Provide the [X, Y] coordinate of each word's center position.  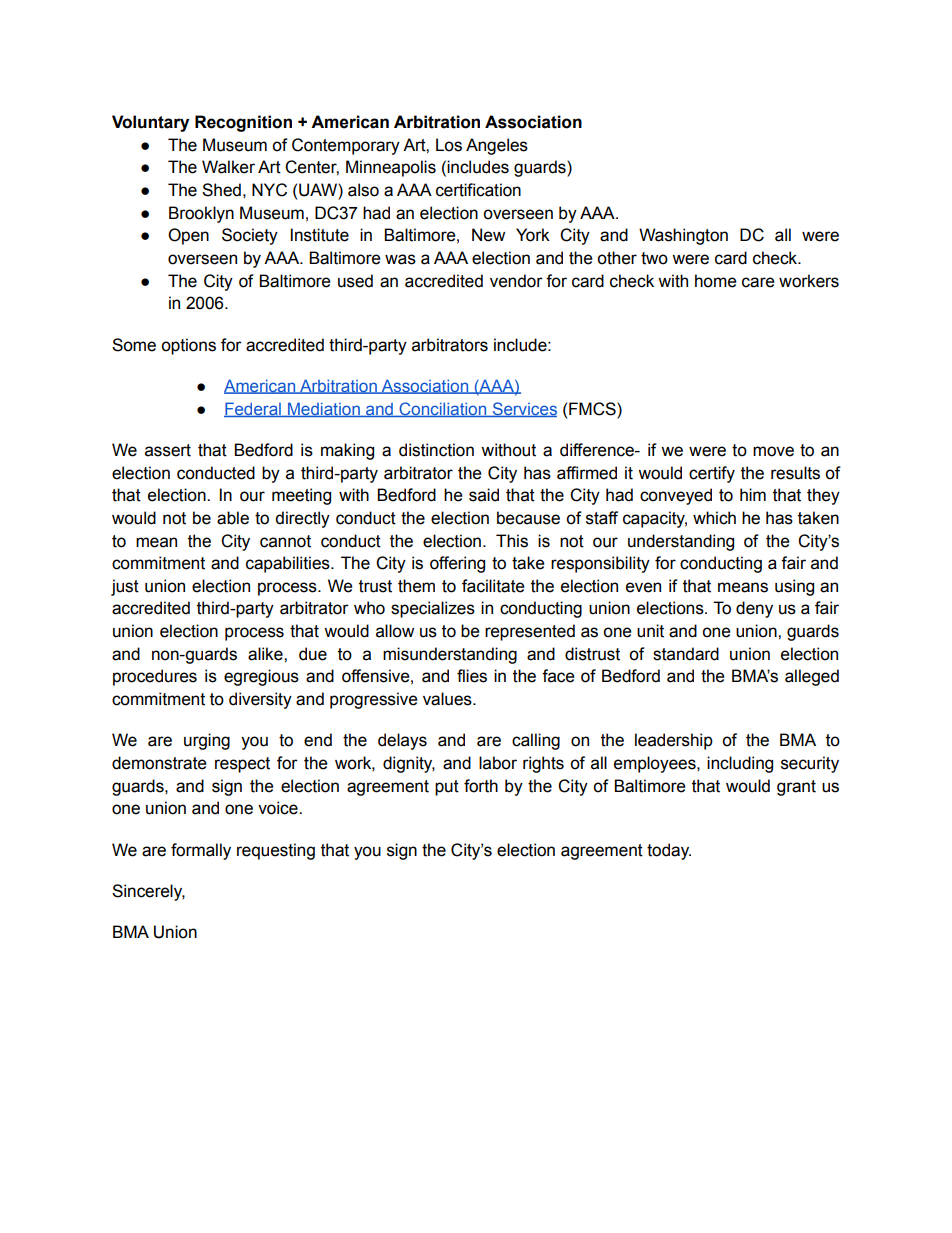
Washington [683, 236]
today [669, 851]
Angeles [497, 146]
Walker [228, 167]
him [753, 494]
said [484, 495]
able [233, 518]
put [447, 788]
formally [201, 851]
